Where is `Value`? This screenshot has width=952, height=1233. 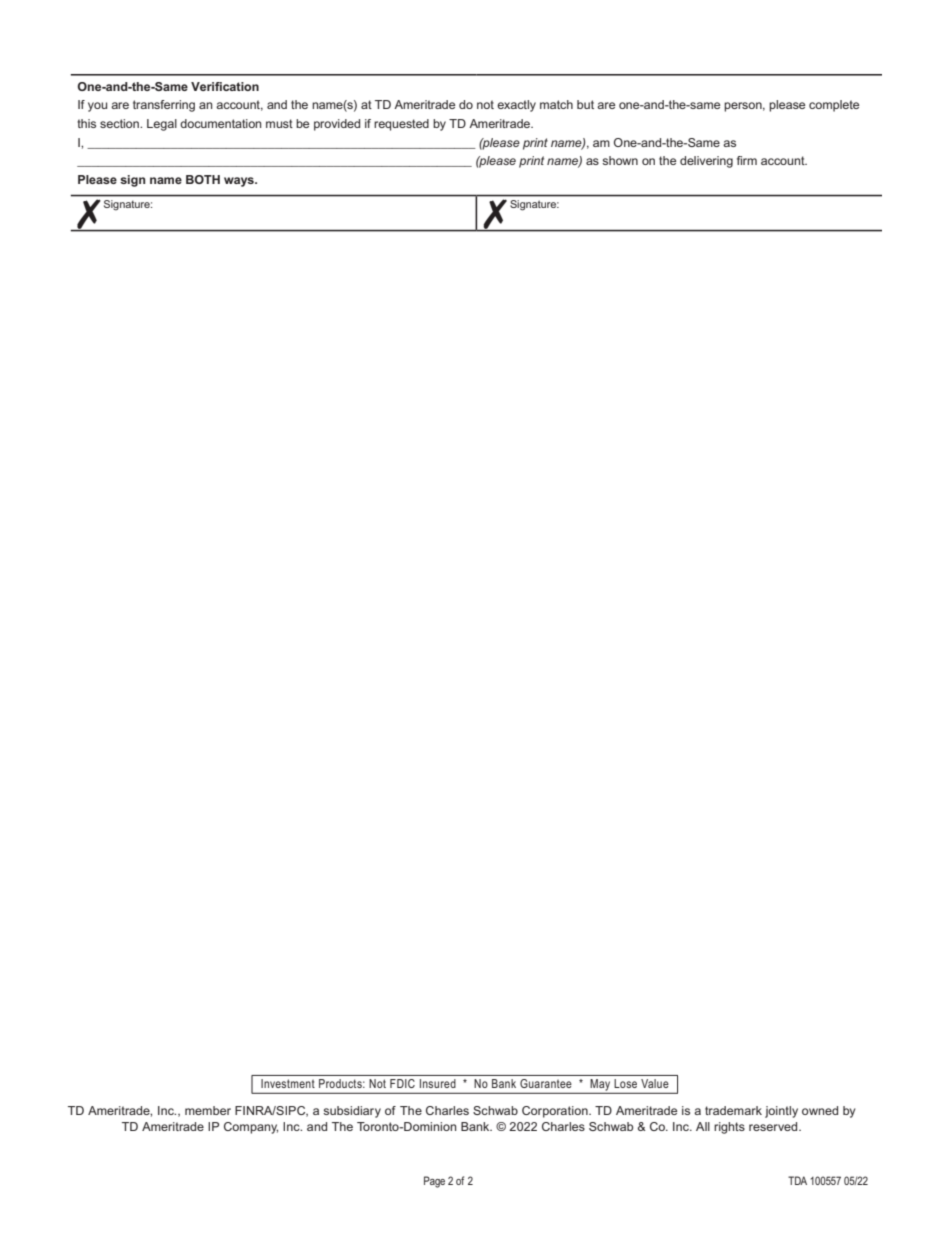 Value is located at coordinates (654, 1083).
